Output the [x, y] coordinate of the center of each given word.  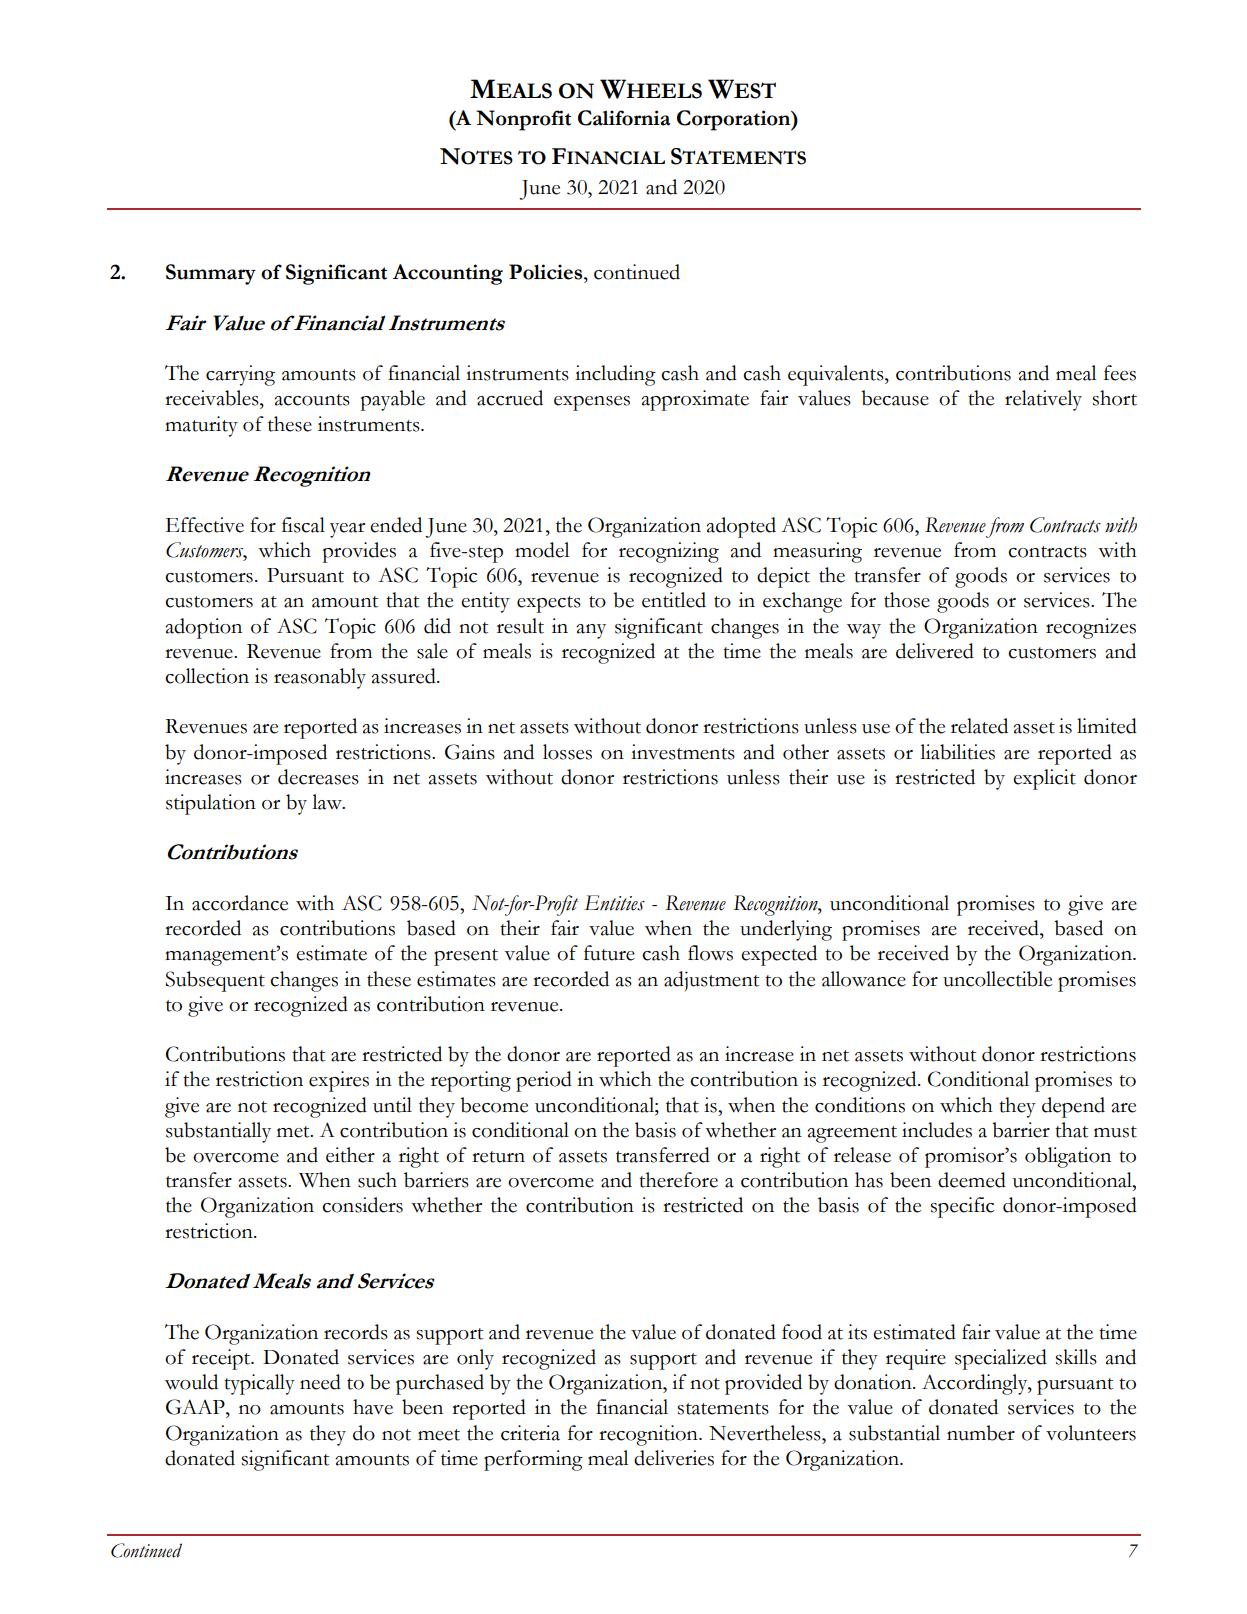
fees [1120, 373]
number [981, 1433]
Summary [211, 274]
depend [1073, 1107]
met [294, 1132]
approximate [695, 400]
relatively [1043, 400]
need [320, 1382]
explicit [1044, 779]
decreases [318, 777]
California [624, 118]
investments [683, 752]
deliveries [674, 1458]
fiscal [303, 525]
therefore [678, 1180]
